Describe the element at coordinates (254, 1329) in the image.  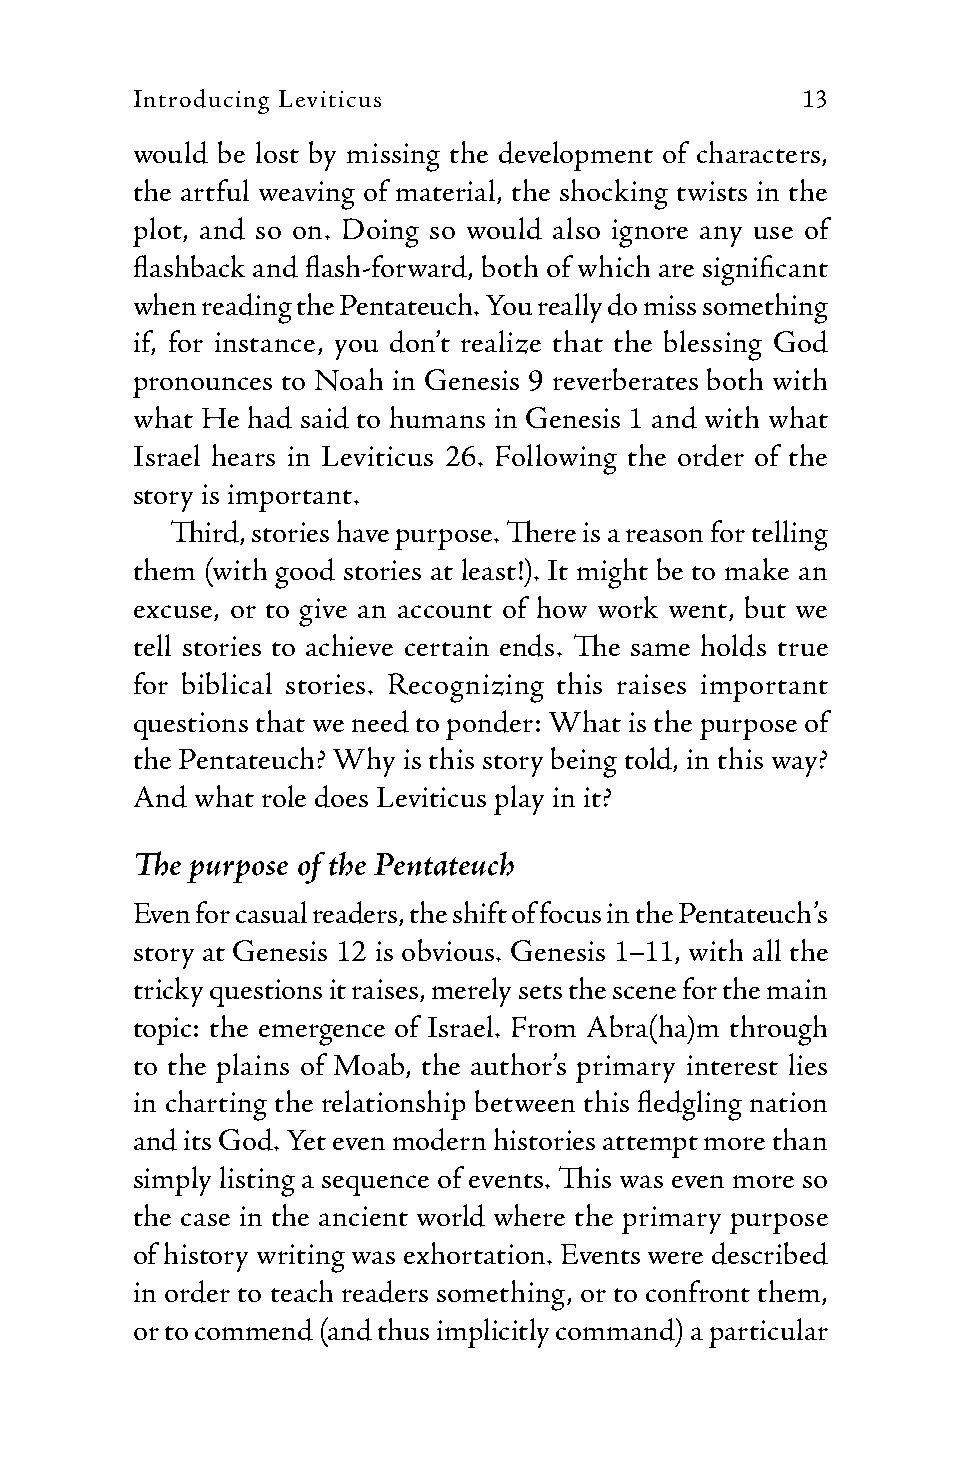
I see `commend` at that location.
